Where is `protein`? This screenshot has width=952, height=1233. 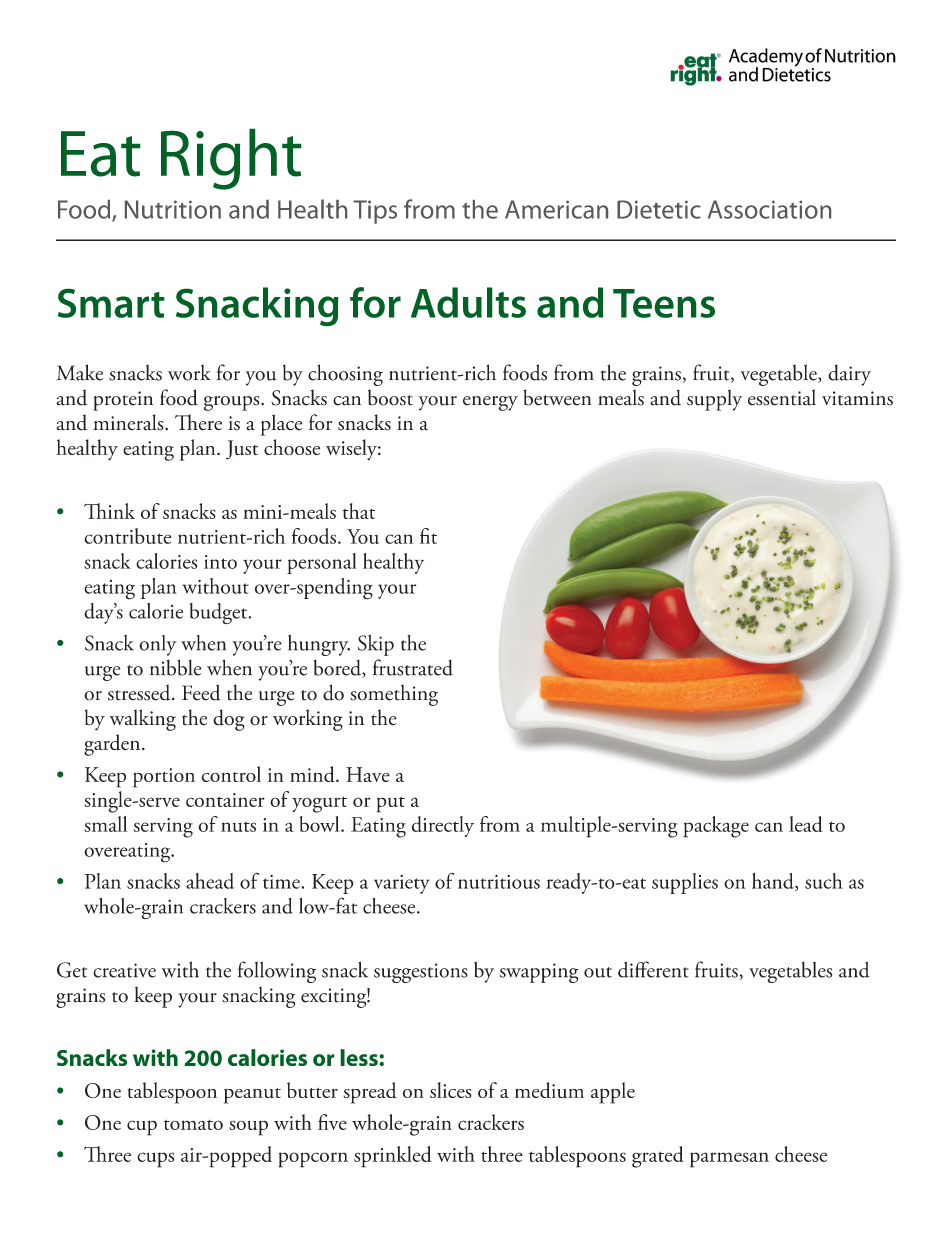 protein is located at coordinates (123, 401).
